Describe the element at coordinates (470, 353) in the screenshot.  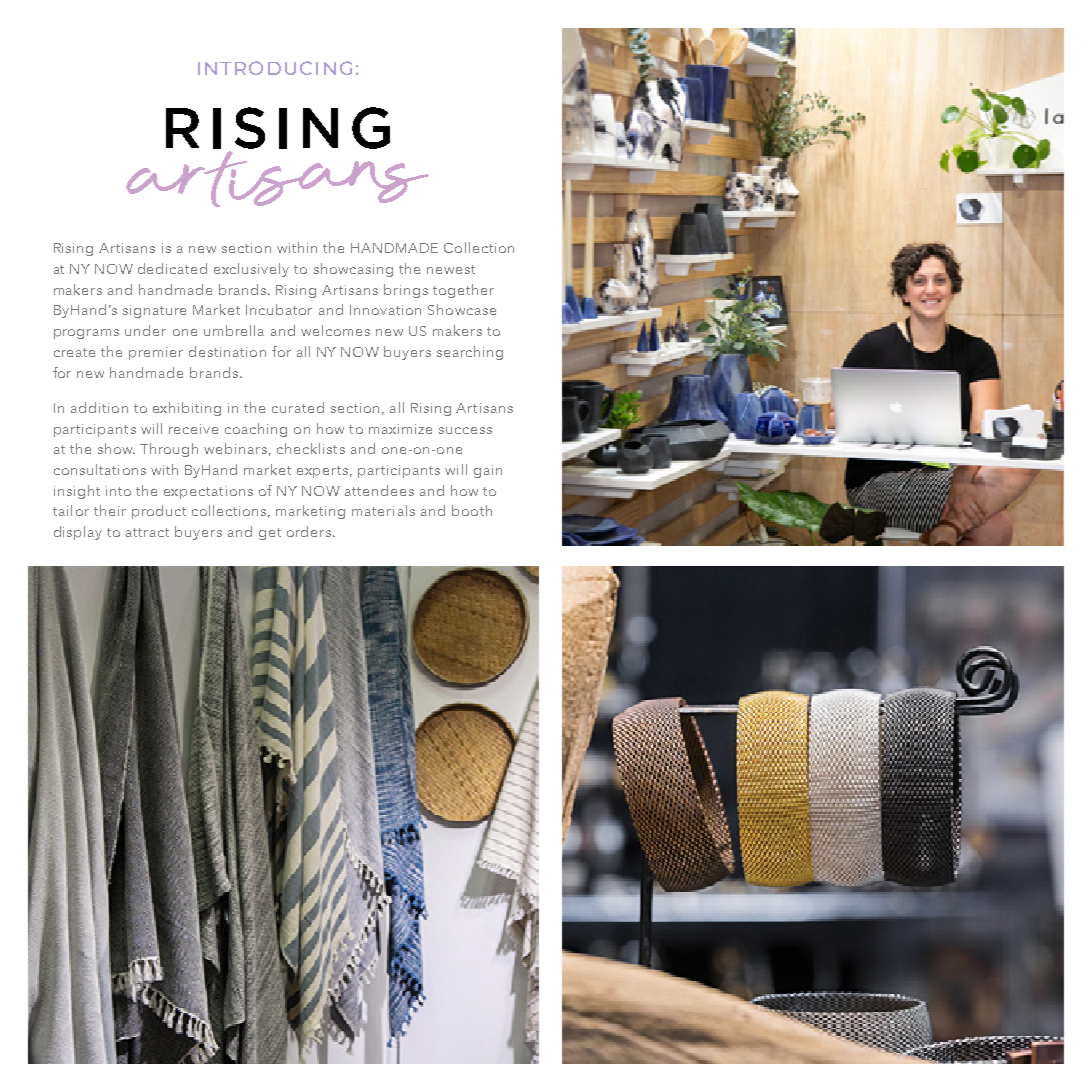
I see `searching` at that location.
